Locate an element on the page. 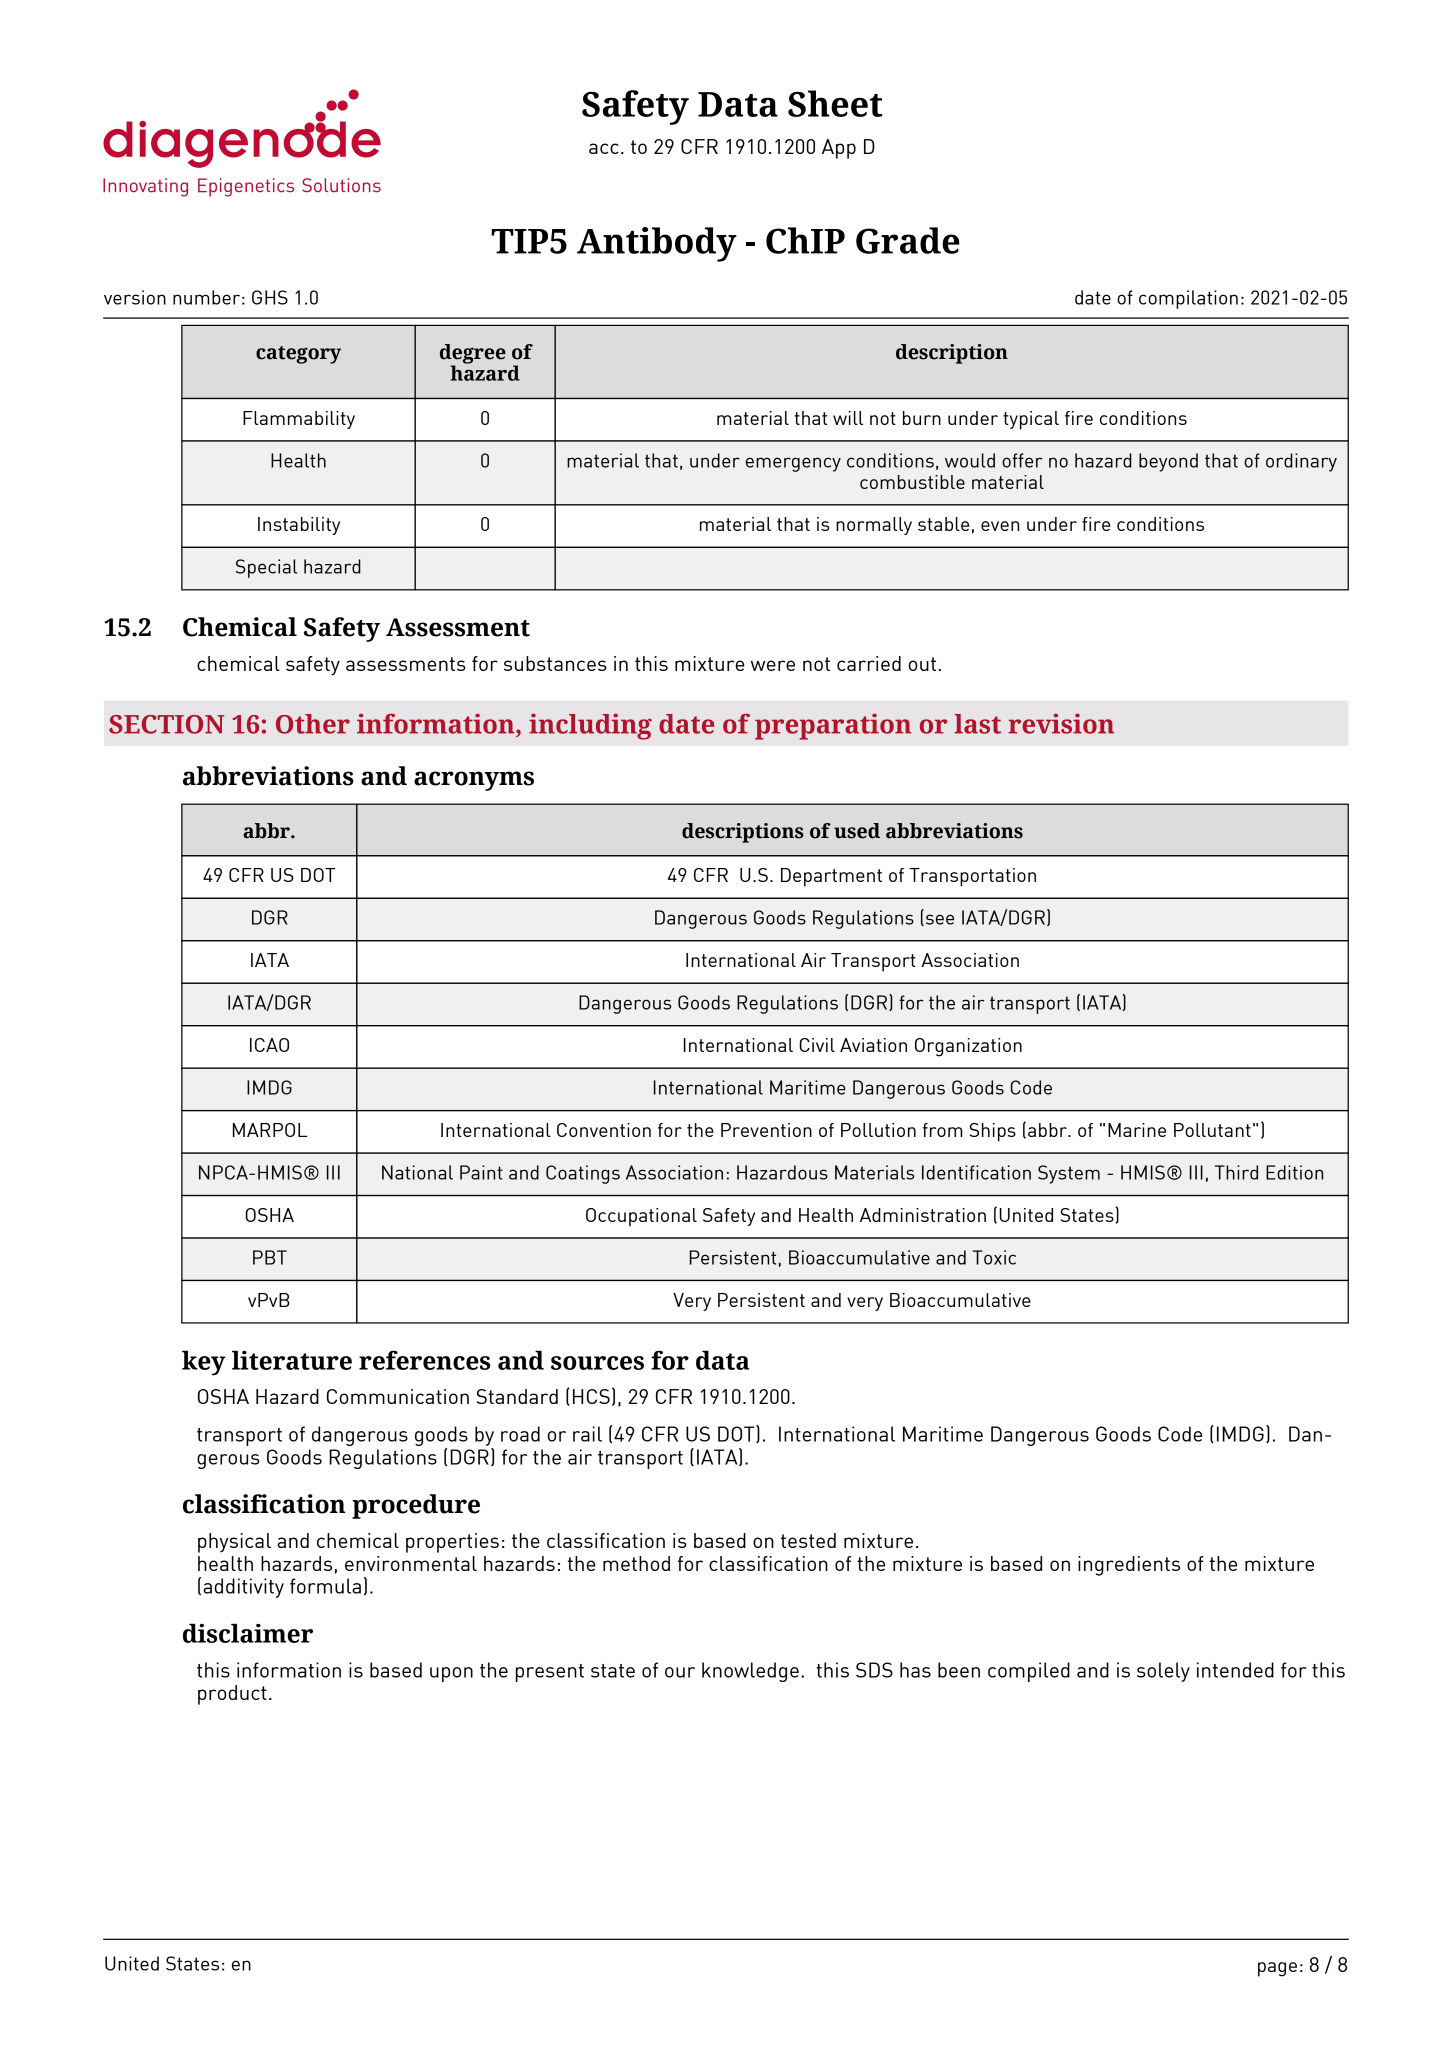  product is located at coordinates (232, 1695).
